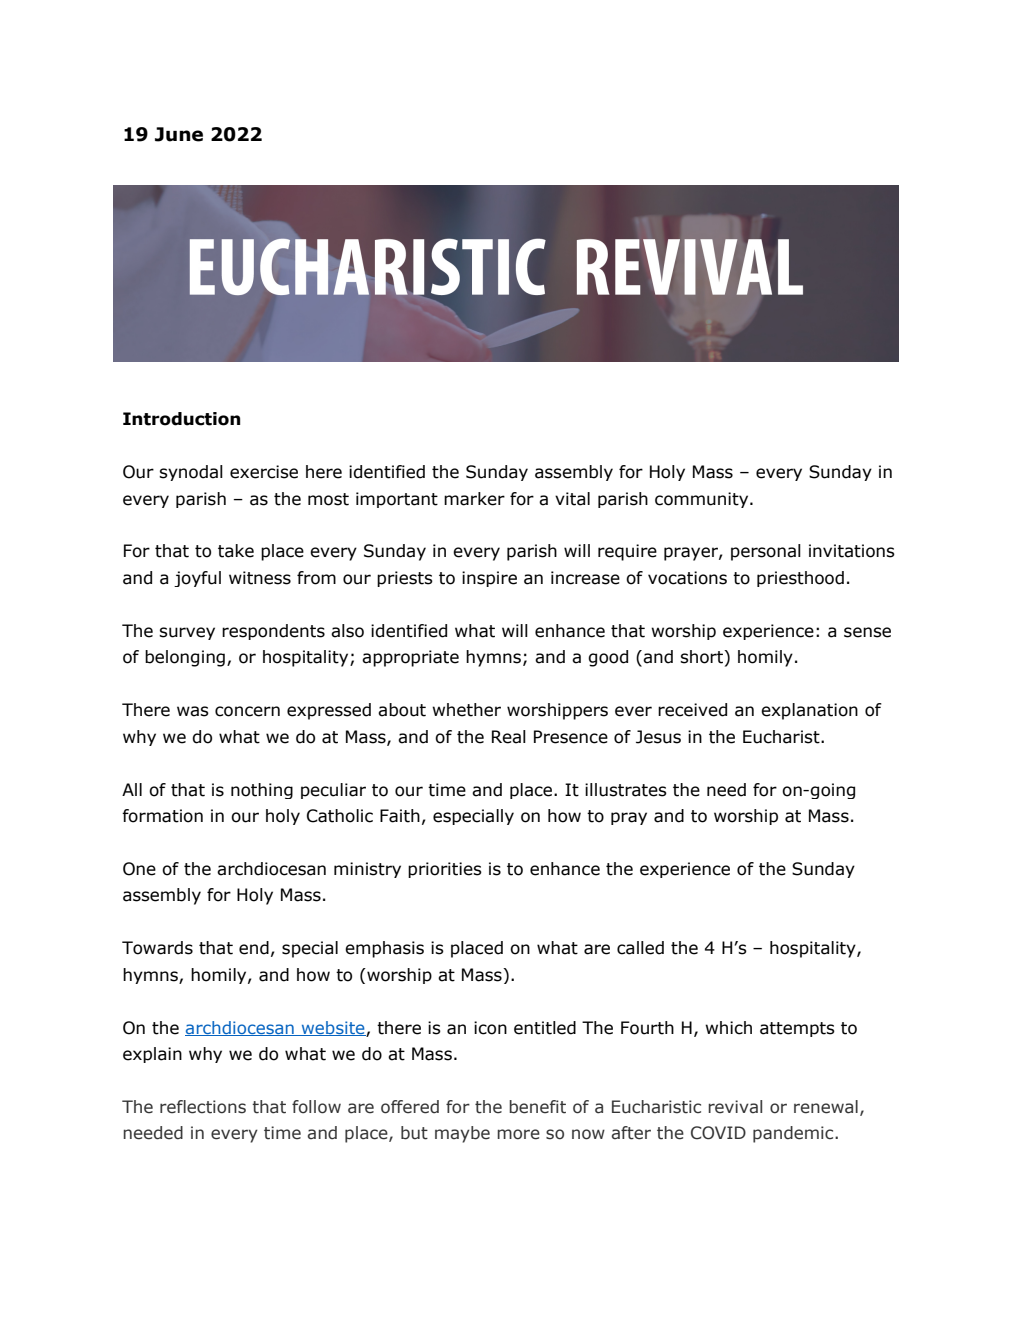 The height and width of the screenshot is (1330, 1027). What do you see at coordinates (489, 579) in the screenshot?
I see `inspire` at bounding box center [489, 579].
